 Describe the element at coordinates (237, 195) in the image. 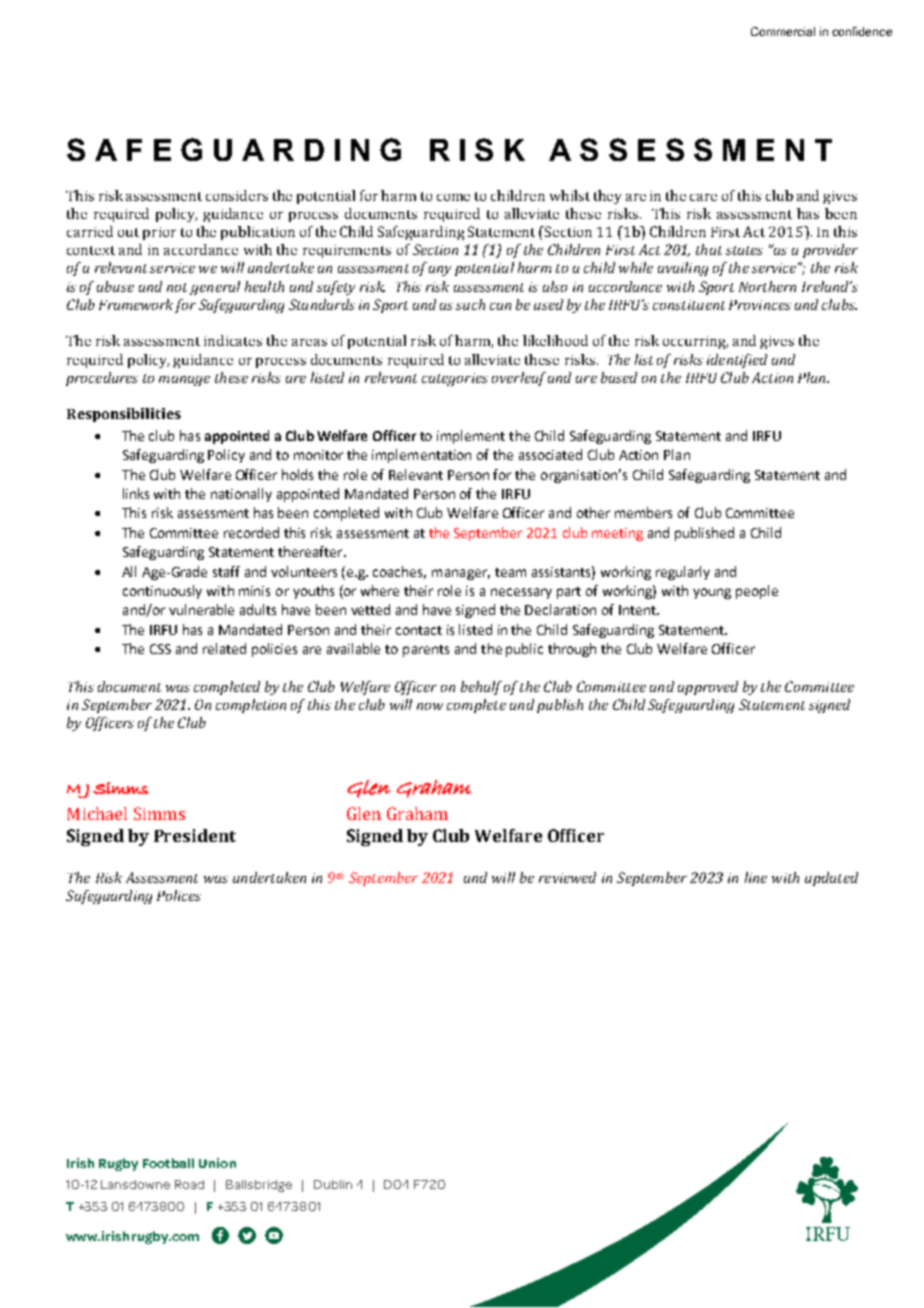

I see `considers` at that location.
